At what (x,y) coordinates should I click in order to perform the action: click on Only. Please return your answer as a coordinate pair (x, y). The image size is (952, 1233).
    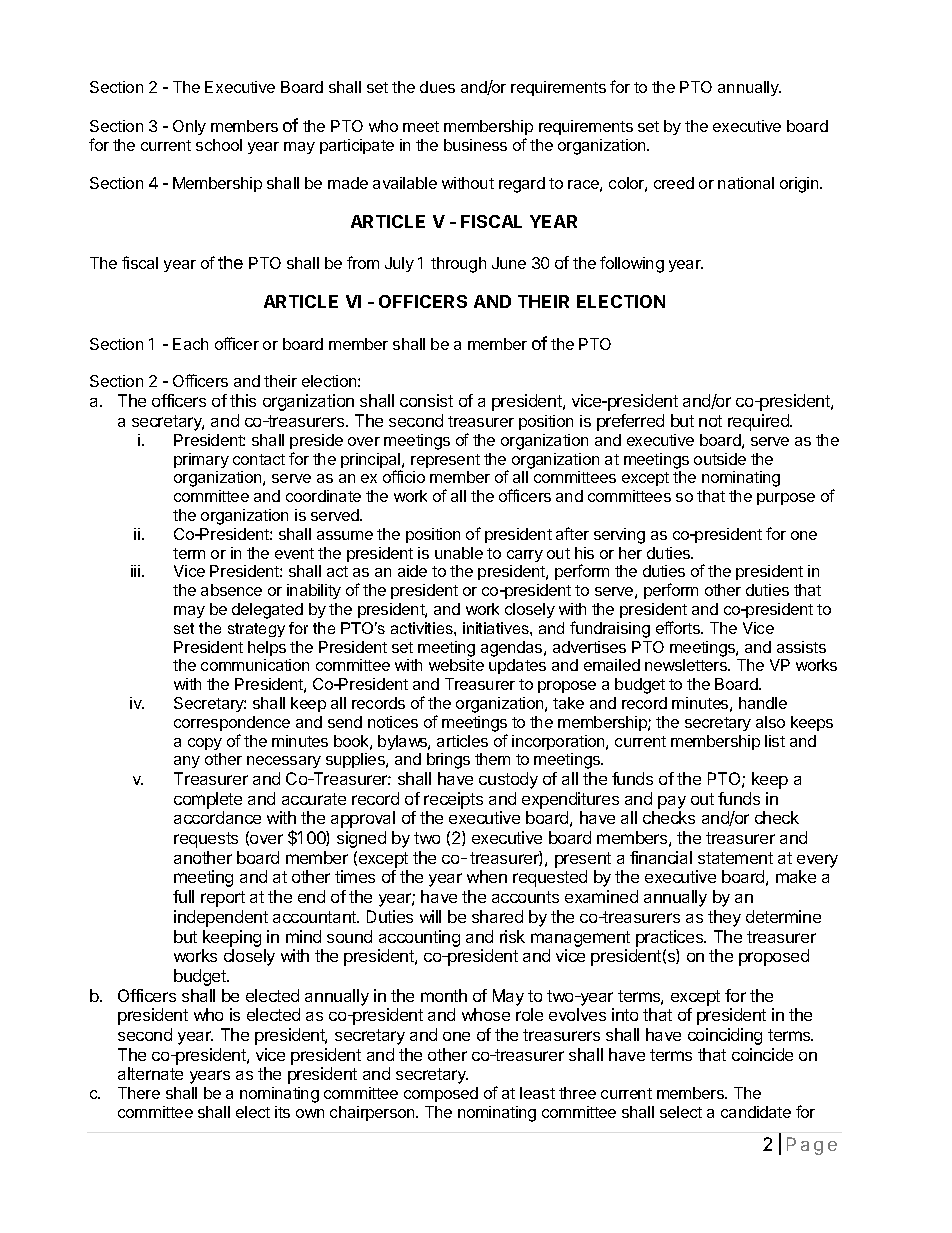
    Looking at the image, I should click on (189, 127).
